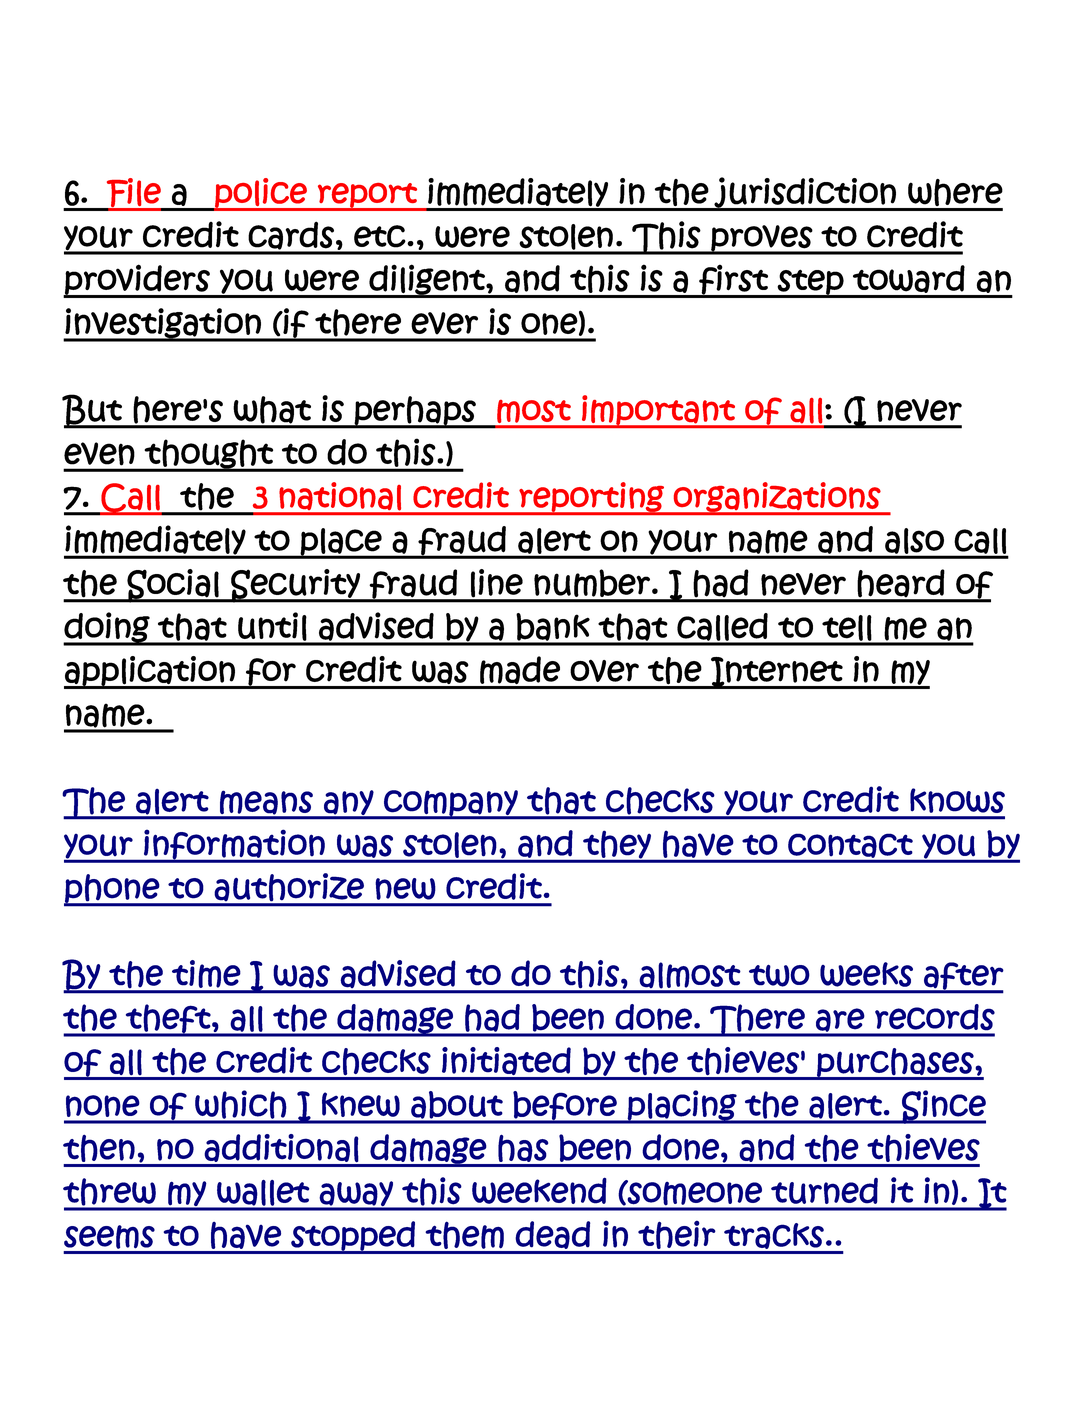 Image resolution: width=1087 pixels, height=1406 pixels. I want to click on Internet, so click(777, 673).
